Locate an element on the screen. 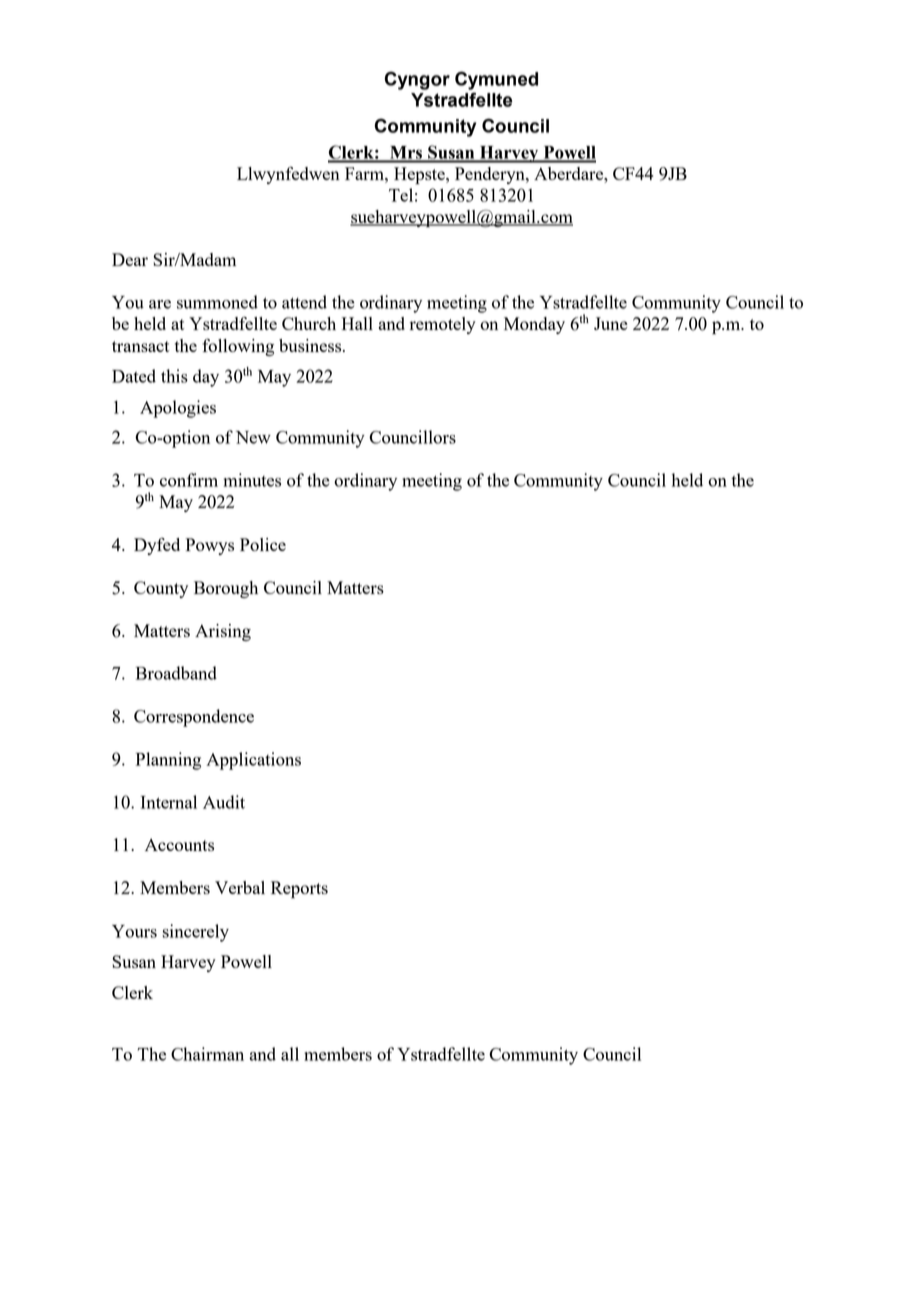 This screenshot has width=924, height=1308. summoned is located at coordinates (217, 302).
